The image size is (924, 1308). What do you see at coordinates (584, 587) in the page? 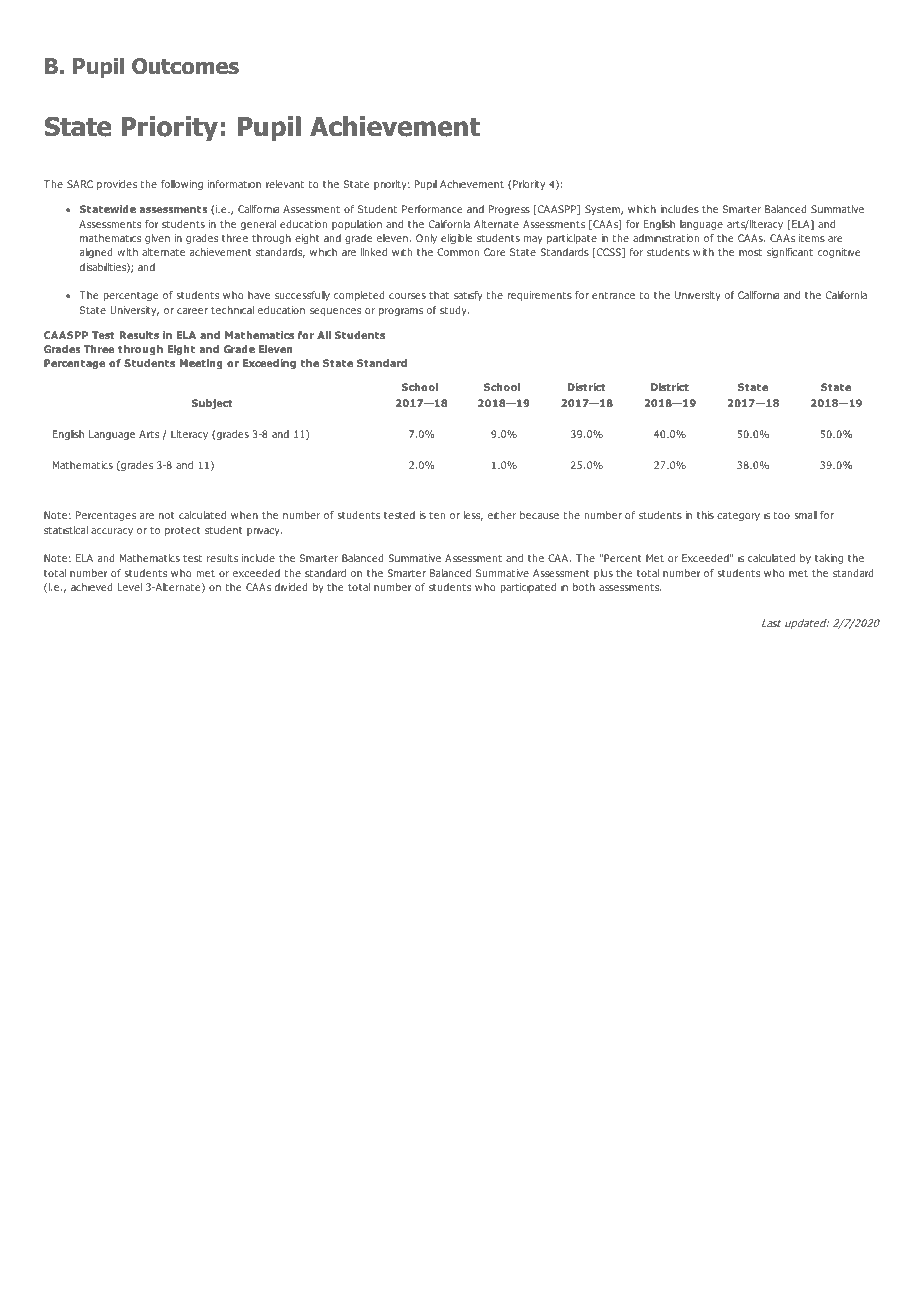
I see `both` at bounding box center [584, 587].
